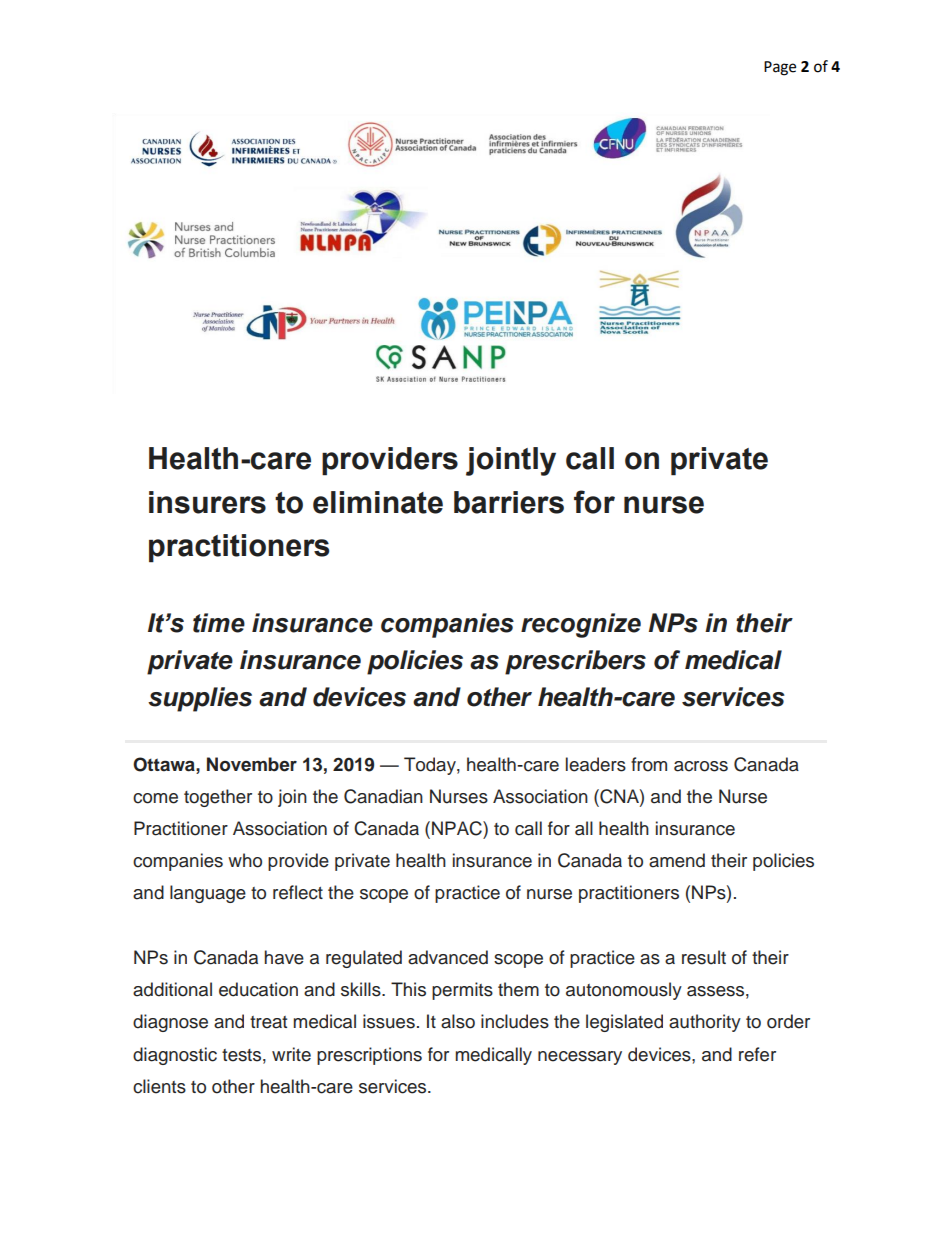 The width and height of the screenshot is (952, 1233). I want to click on prescribers, so click(575, 662).
